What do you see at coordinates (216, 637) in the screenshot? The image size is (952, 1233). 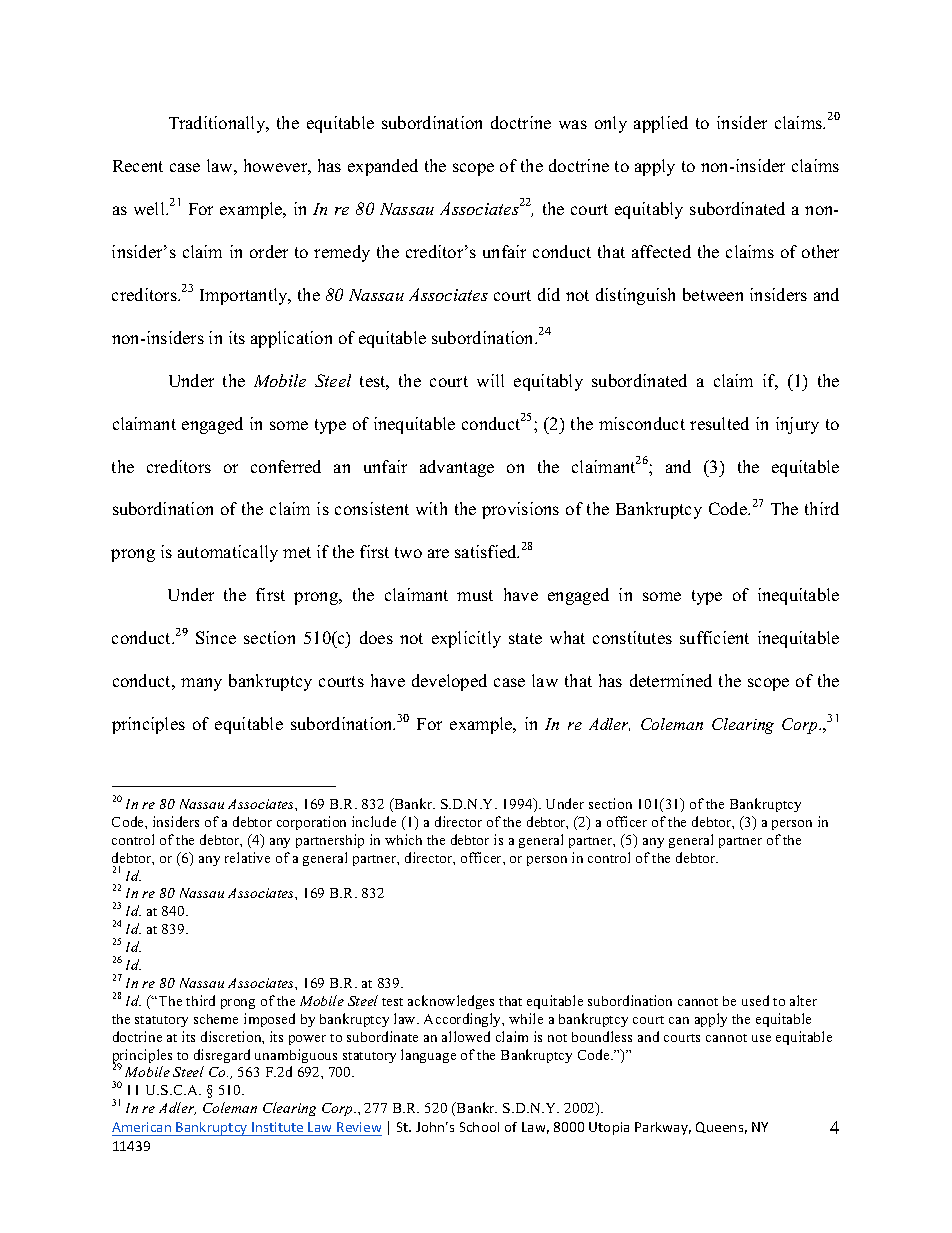 I see `Since` at bounding box center [216, 637].
